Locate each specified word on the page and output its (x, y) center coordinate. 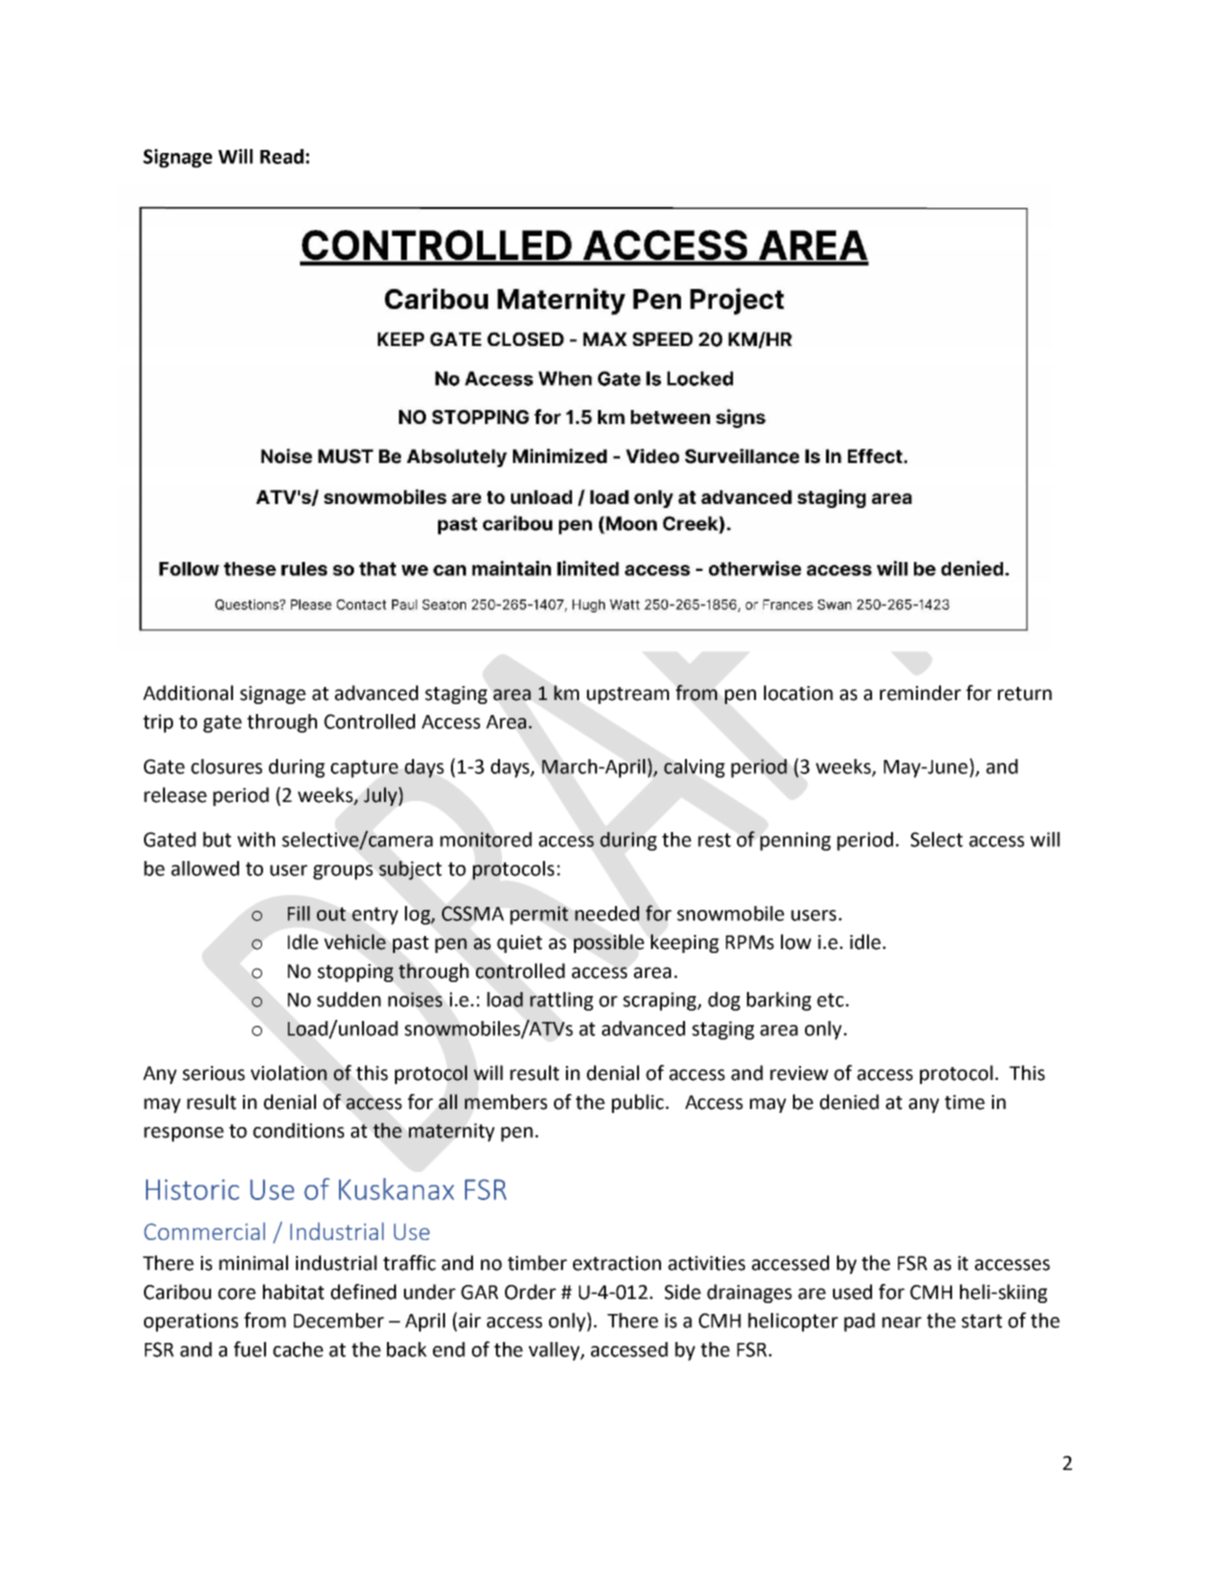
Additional (188, 693)
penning (795, 841)
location (798, 693)
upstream (628, 695)
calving (694, 768)
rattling (561, 1001)
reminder (920, 693)
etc (830, 1000)
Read (282, 156)
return (1025, 694)
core (237, 1294)
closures (226, 766)
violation (289, 1073)
